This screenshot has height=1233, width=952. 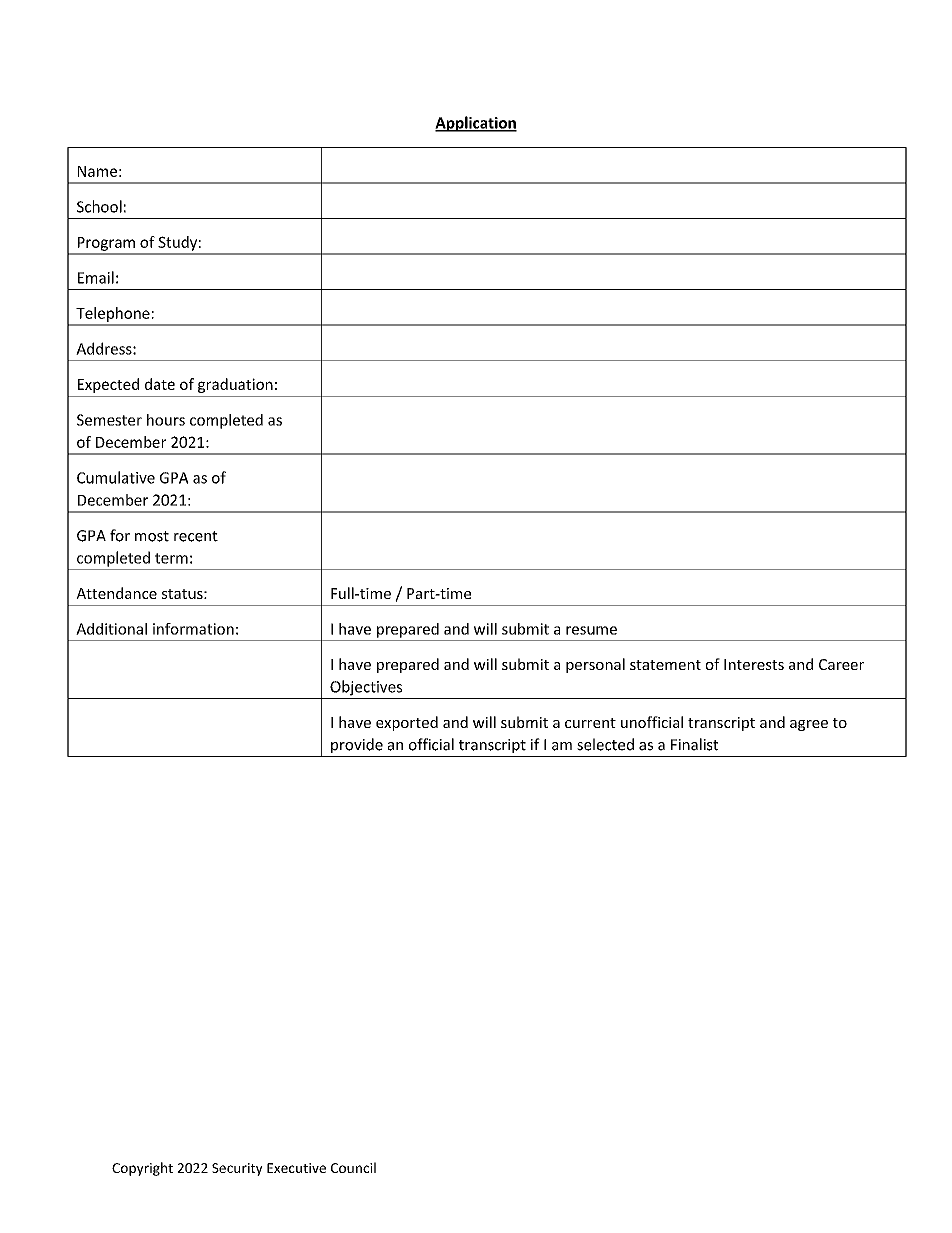 What do you see at coordinates (366, 688) in the screenshot?
I see `Objectives` at bounding box center [366, 688].
